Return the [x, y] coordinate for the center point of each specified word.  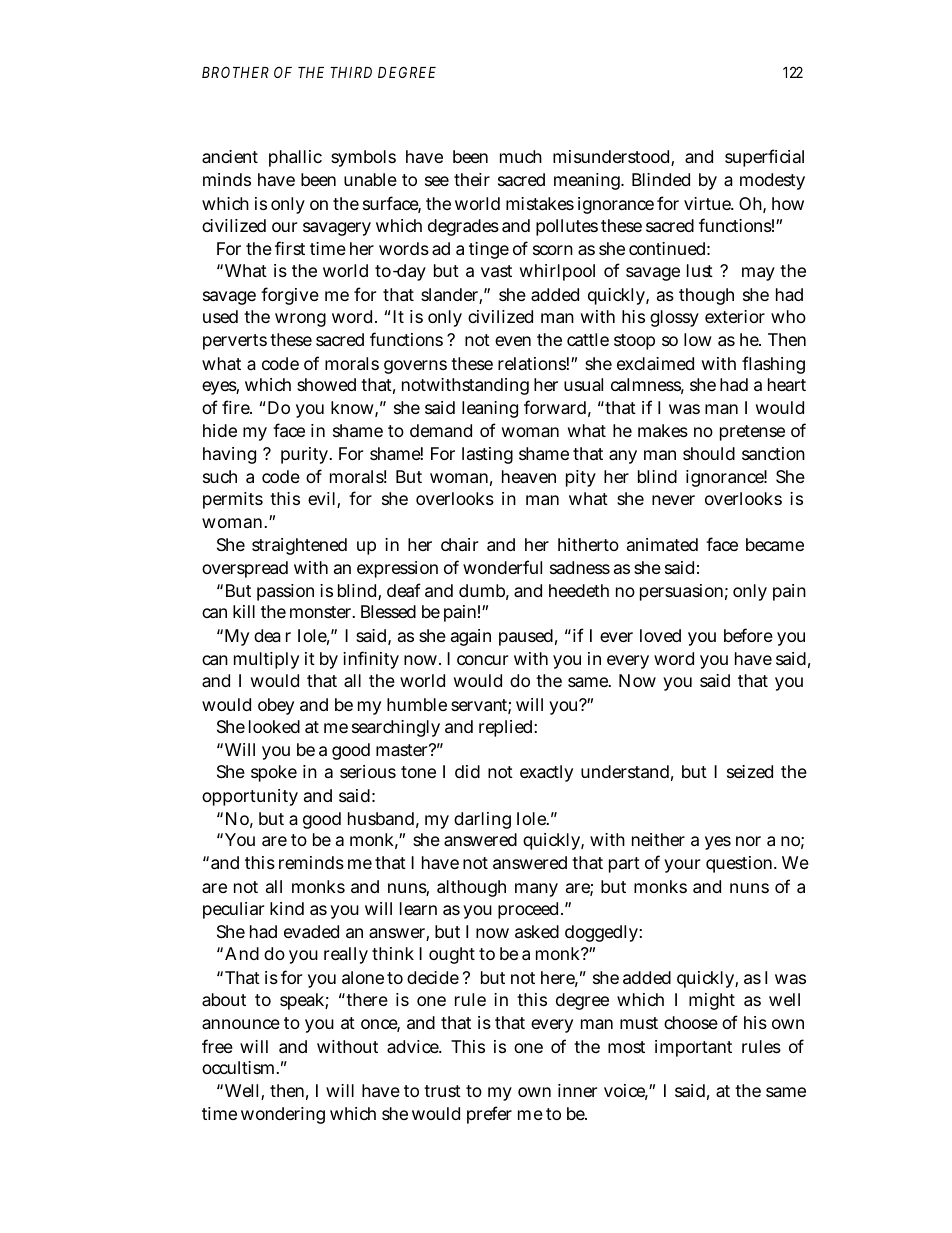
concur [482, 660]
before [748, 635]
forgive [290, 296]
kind [287, 908]
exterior [735, 316]
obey [276, 706]
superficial [764, 158]
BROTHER [235, 72]
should [709, 453]
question [741, 864]
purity [306, 455]
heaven [529, 477]
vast [496, 271]
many [536, 890]
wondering [283, 1115]
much [521, 156]
